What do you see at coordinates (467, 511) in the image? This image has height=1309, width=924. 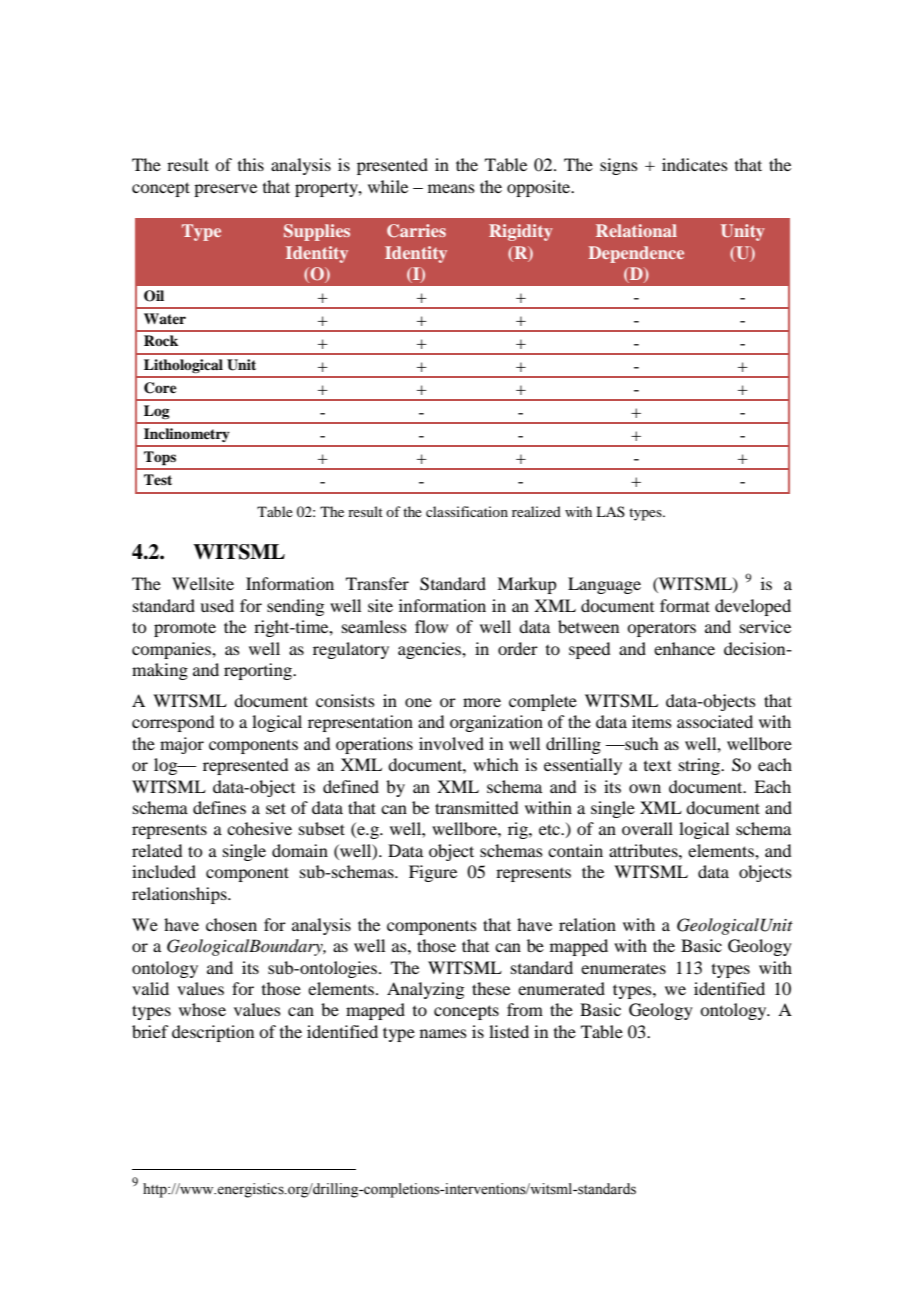 I see `classification` at bounding box center [467, 511].
